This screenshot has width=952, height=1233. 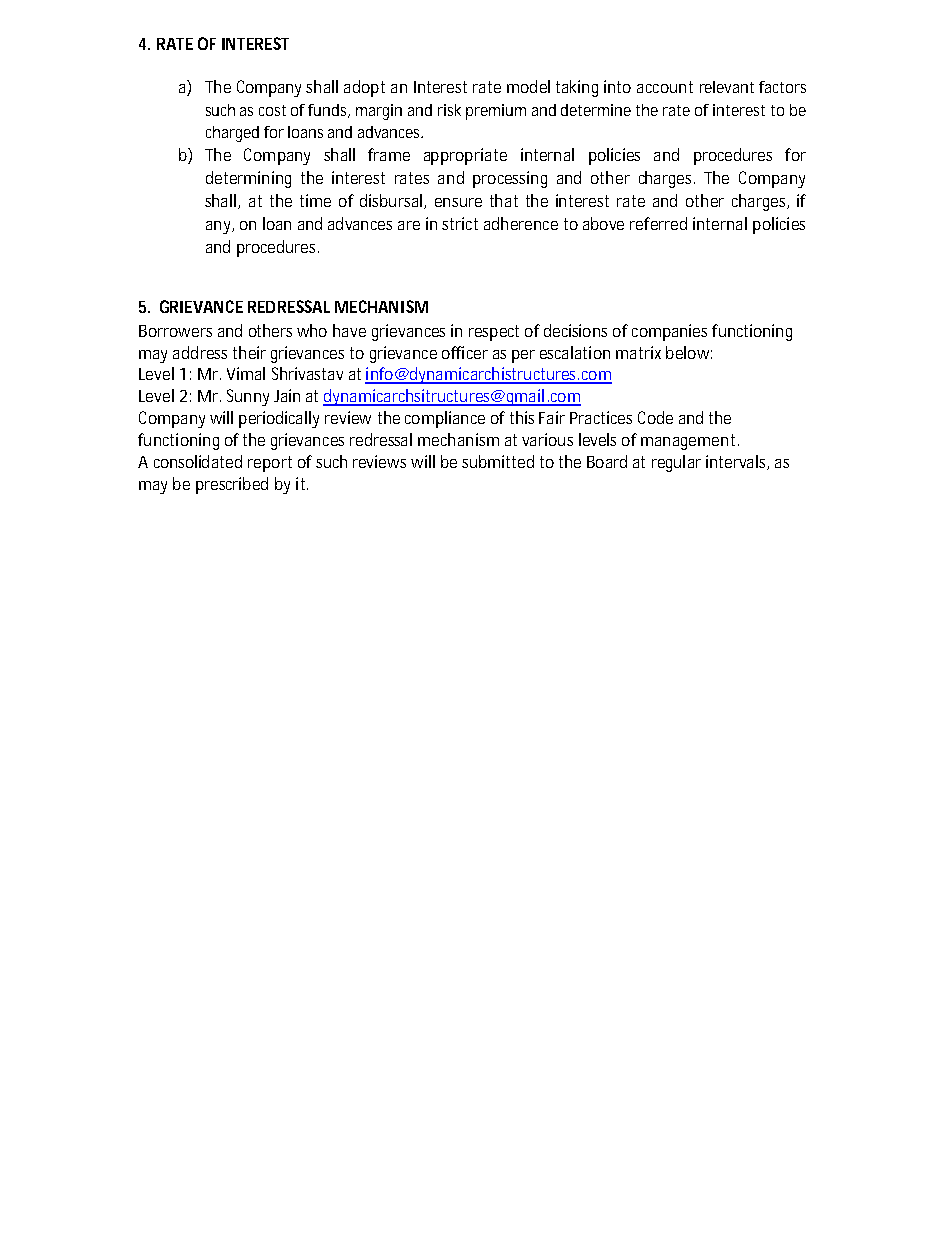 What do you see at coordinates (727, 87) in the screenshot?
I see `relevant` at bounding box center [727, 87].
